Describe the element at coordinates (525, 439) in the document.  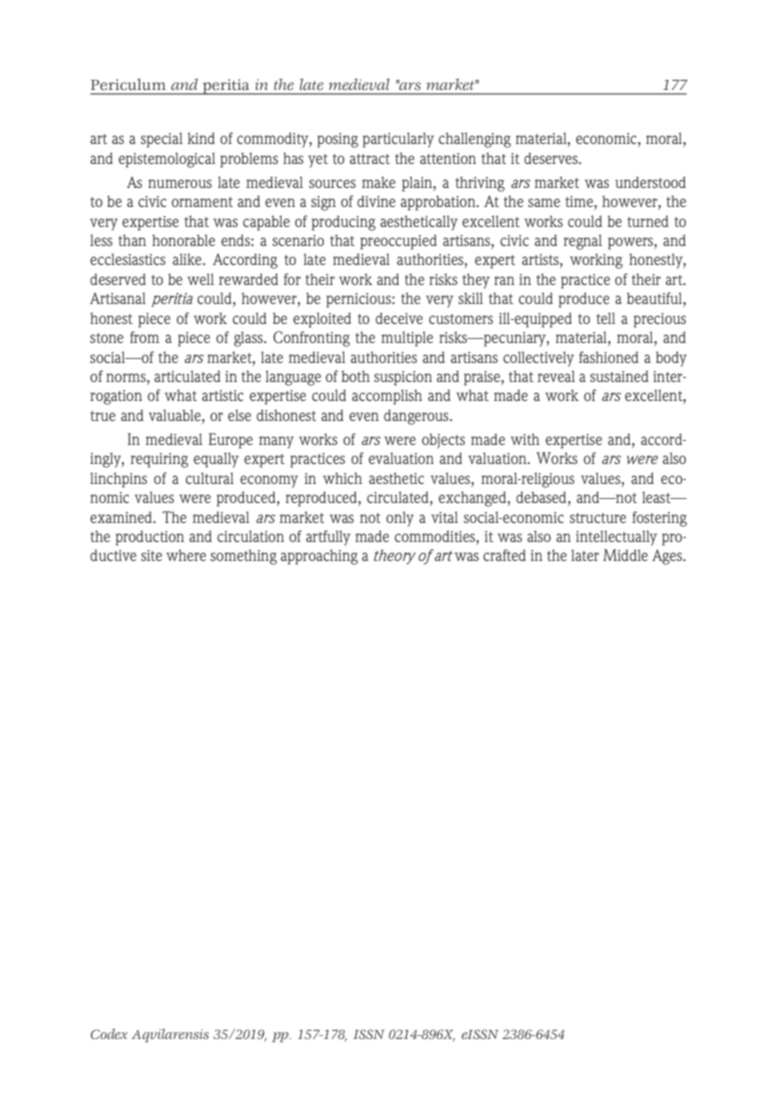
I see `with` at that location.
